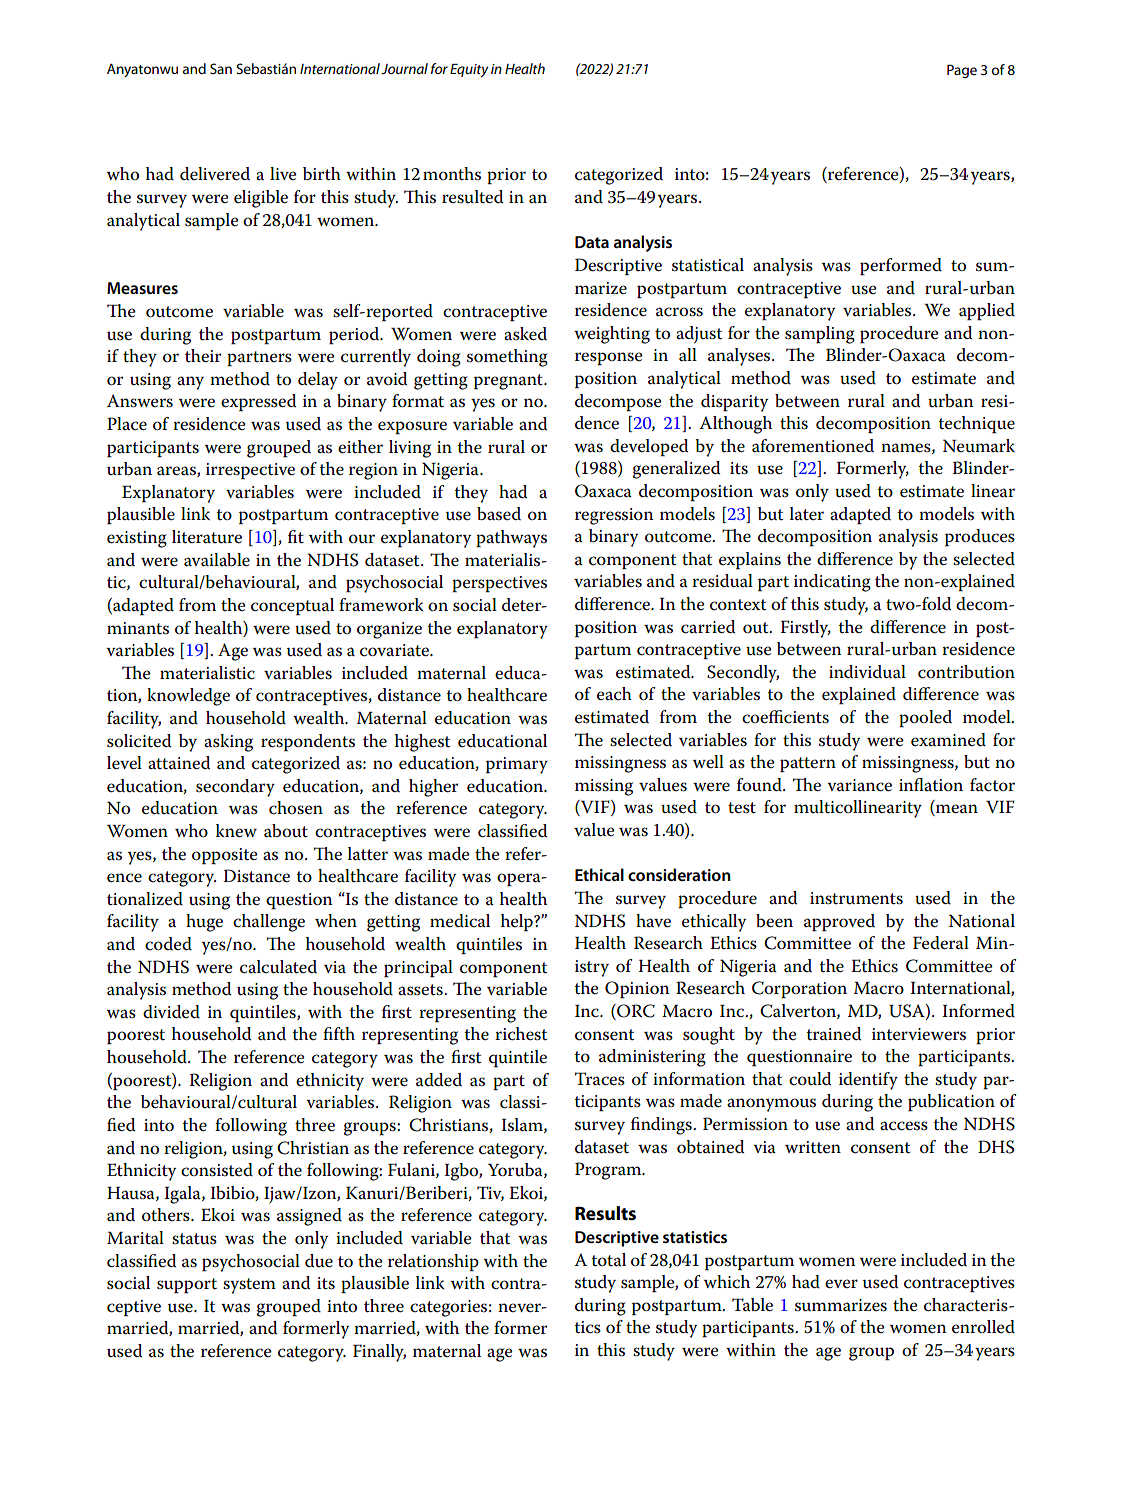 The image size is (1122, 1490). What do you see at coordinates (228, 743) in the image?
I see `asking` at bounding box center [228, 743].
